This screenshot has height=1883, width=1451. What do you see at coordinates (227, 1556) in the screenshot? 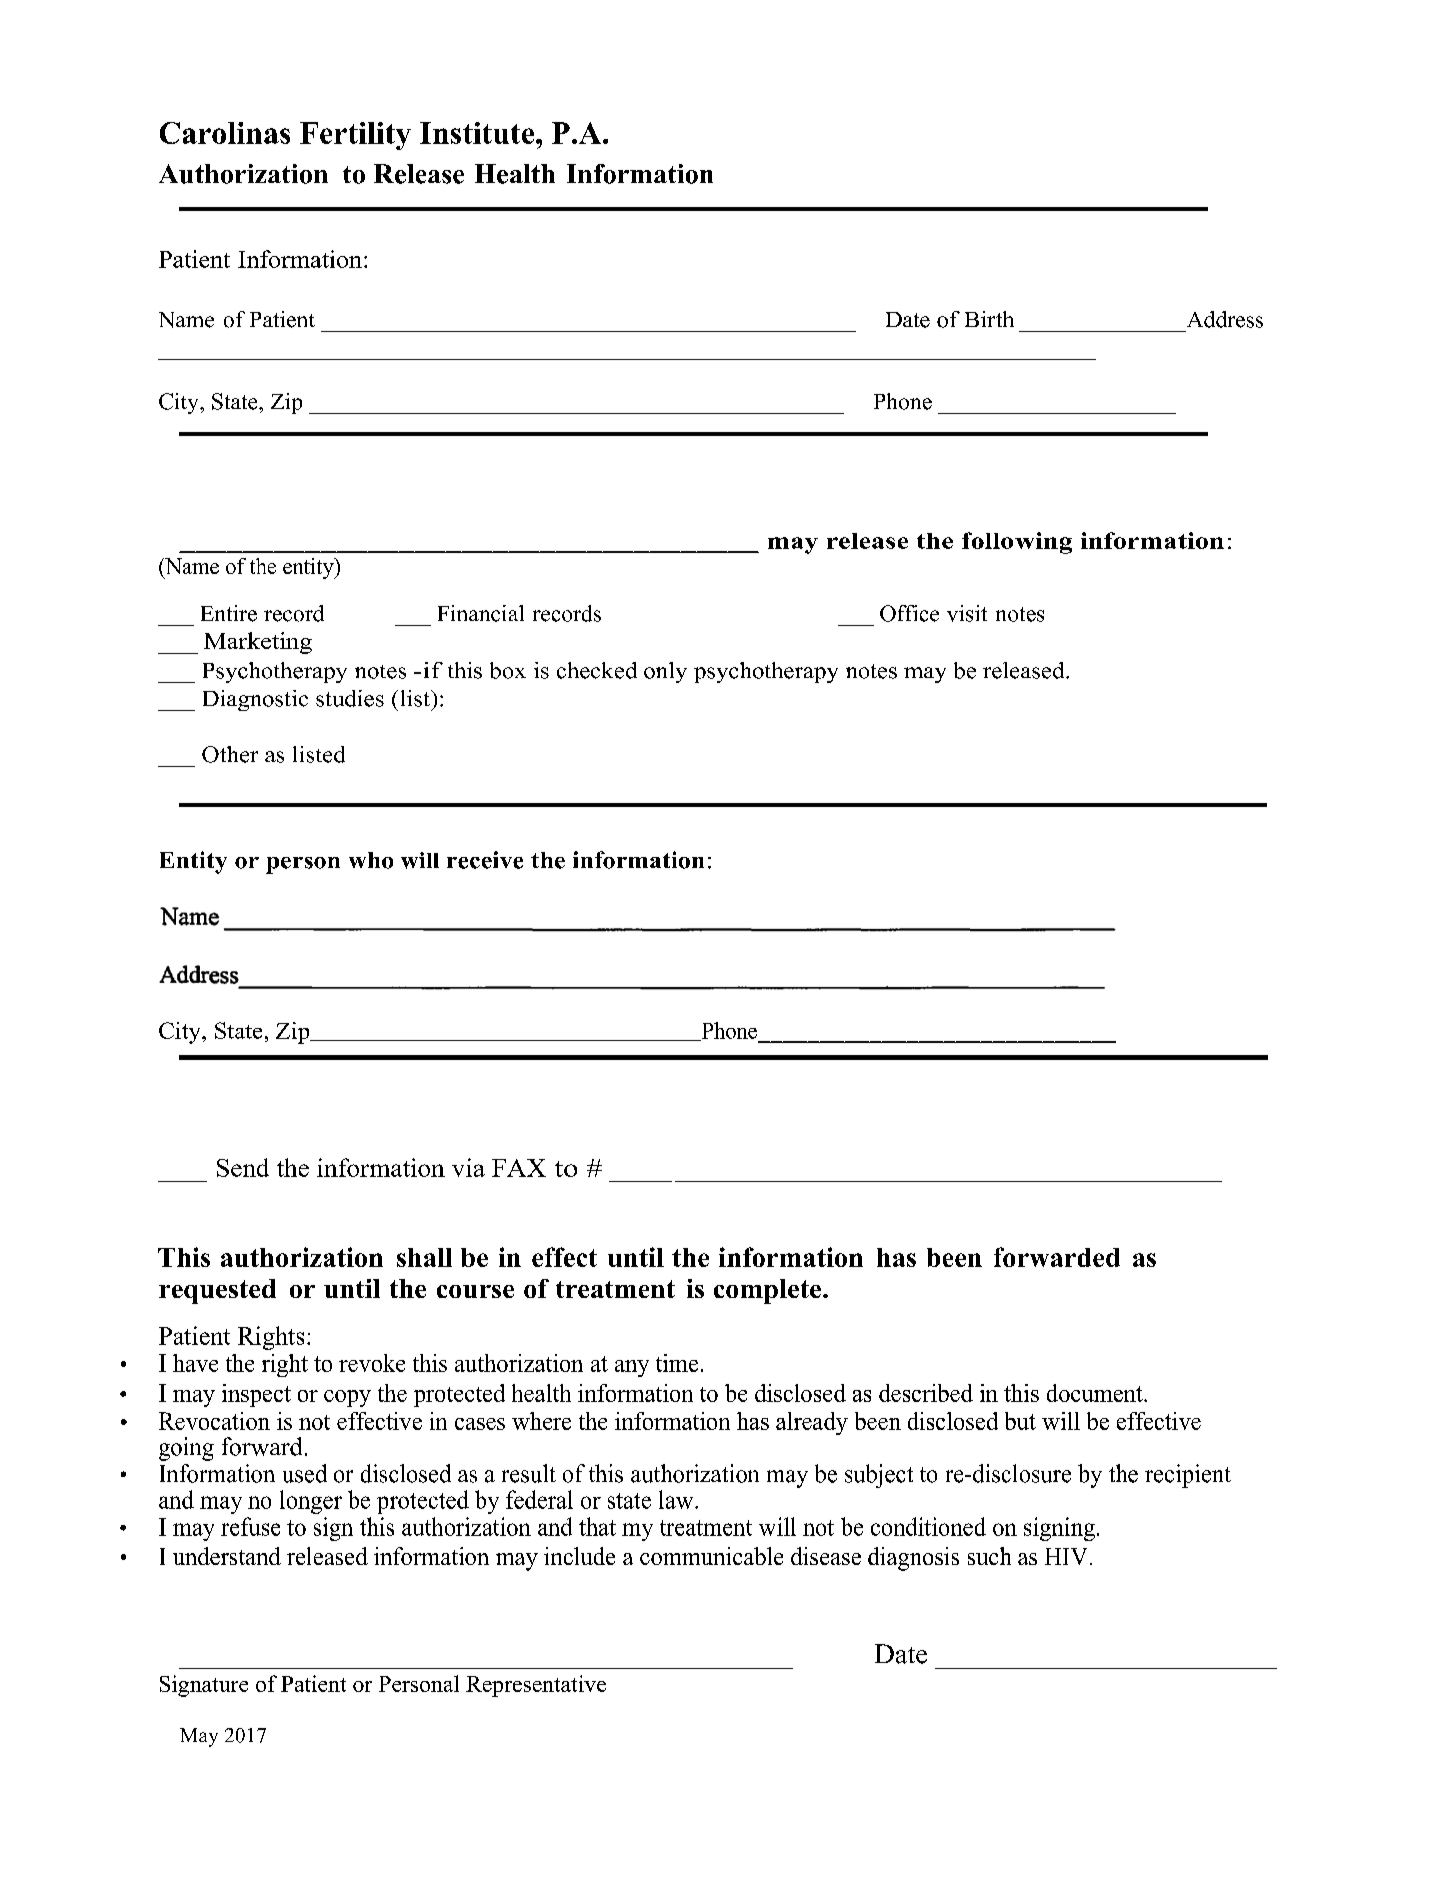
I see `understand` at bounding box center [227, 1556].
